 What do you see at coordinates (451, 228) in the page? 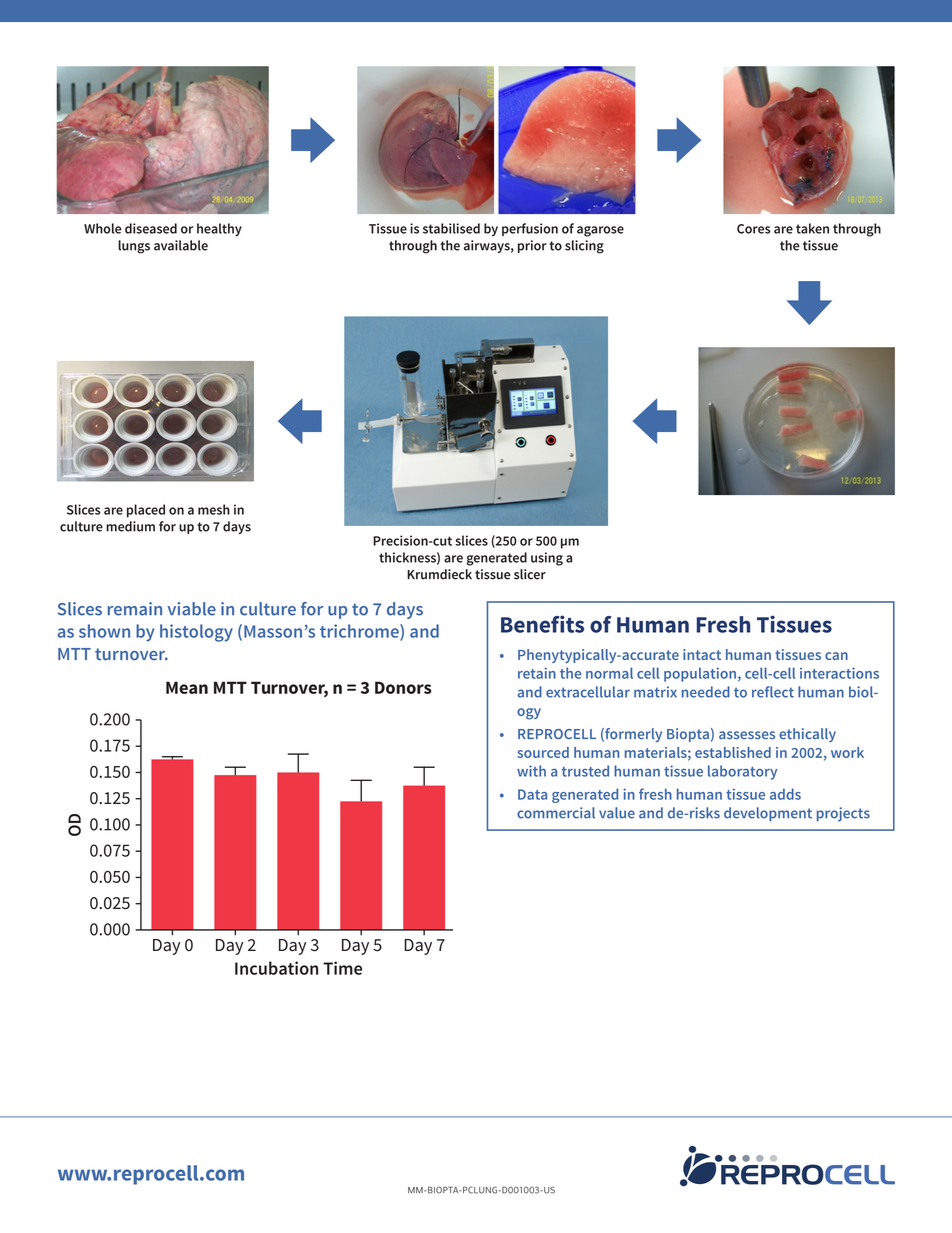
I see `stabilised` at bounding box center [451, 228].
